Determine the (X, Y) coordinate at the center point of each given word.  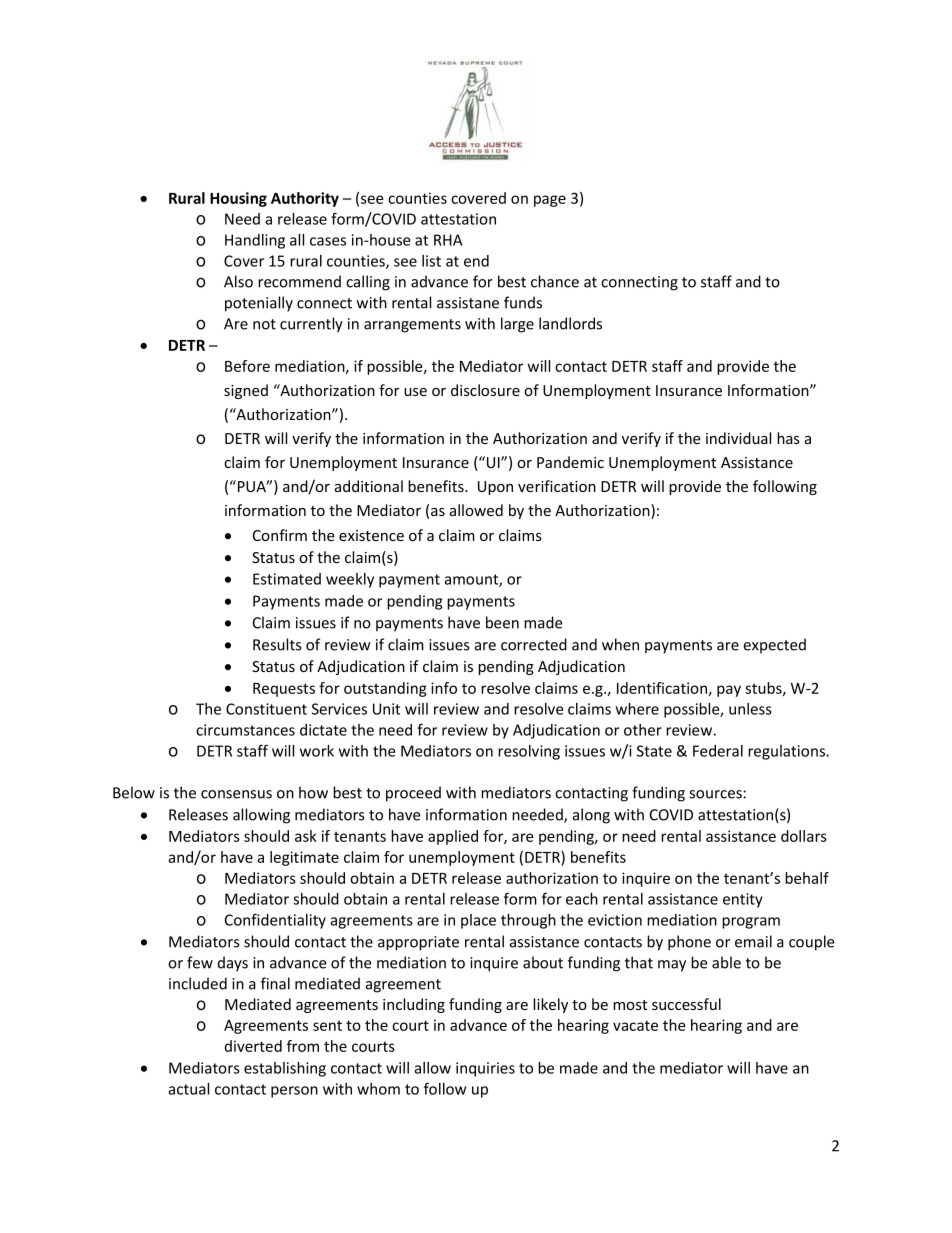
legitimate (304, 858)
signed (246, 391)
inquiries (485, 1069)
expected (774, 645)
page (550, 201)
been (502, 622)
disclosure (485, 390)
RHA (448, 240)
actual (188, 1089)
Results (277, 644)
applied (453, 837)
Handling (255, 241)
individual (738, 438)
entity (743, 900)
